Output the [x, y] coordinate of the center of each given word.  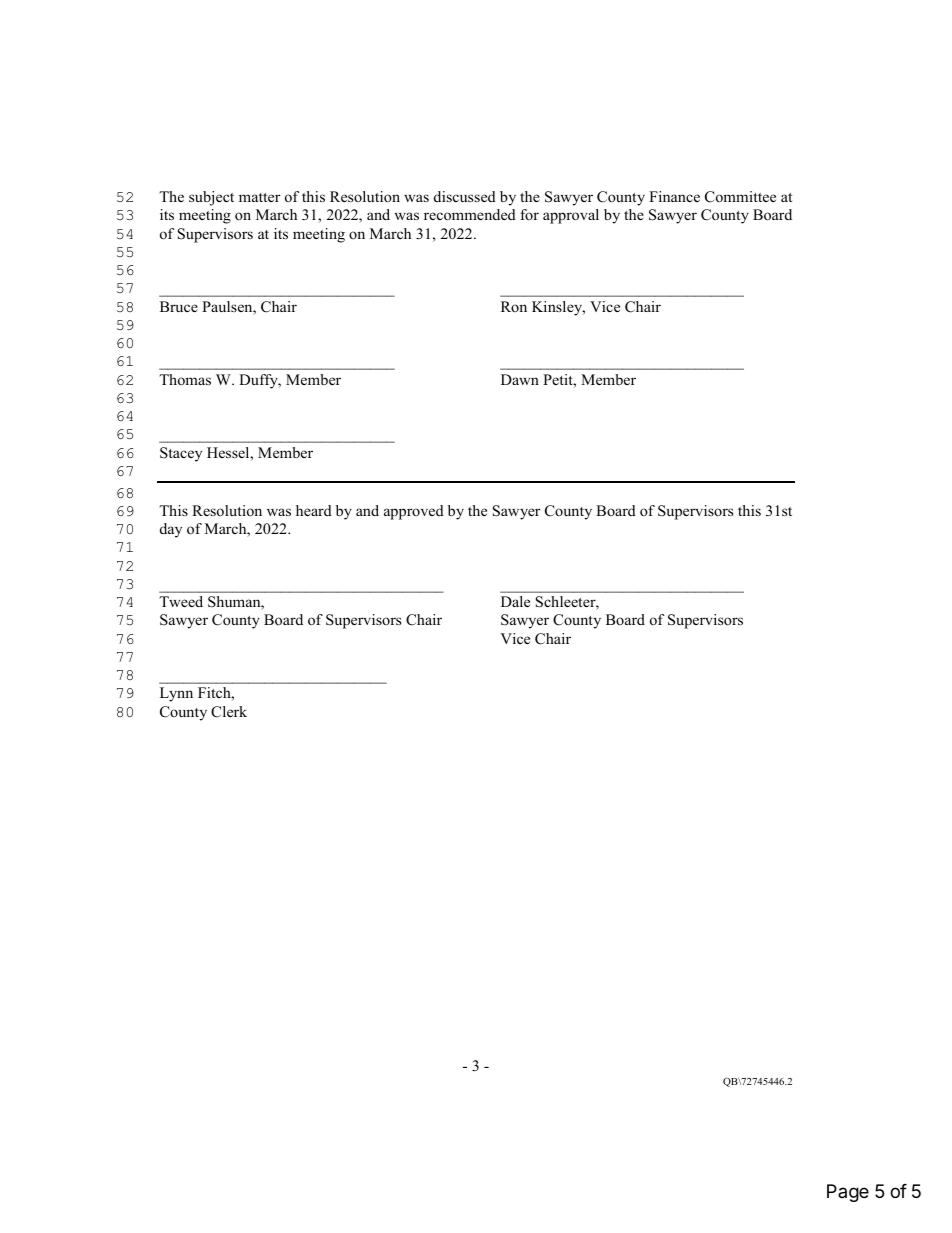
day [171, 530]
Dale [515, 601]
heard [314, 510]
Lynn [176, 694]
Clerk [229, 712]
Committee [740, 197]
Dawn [520, 379]
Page [848, 1193]
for [529, 214]
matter [259, 197]
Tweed [181, 601]
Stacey [181, 454]
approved [414, 512]
